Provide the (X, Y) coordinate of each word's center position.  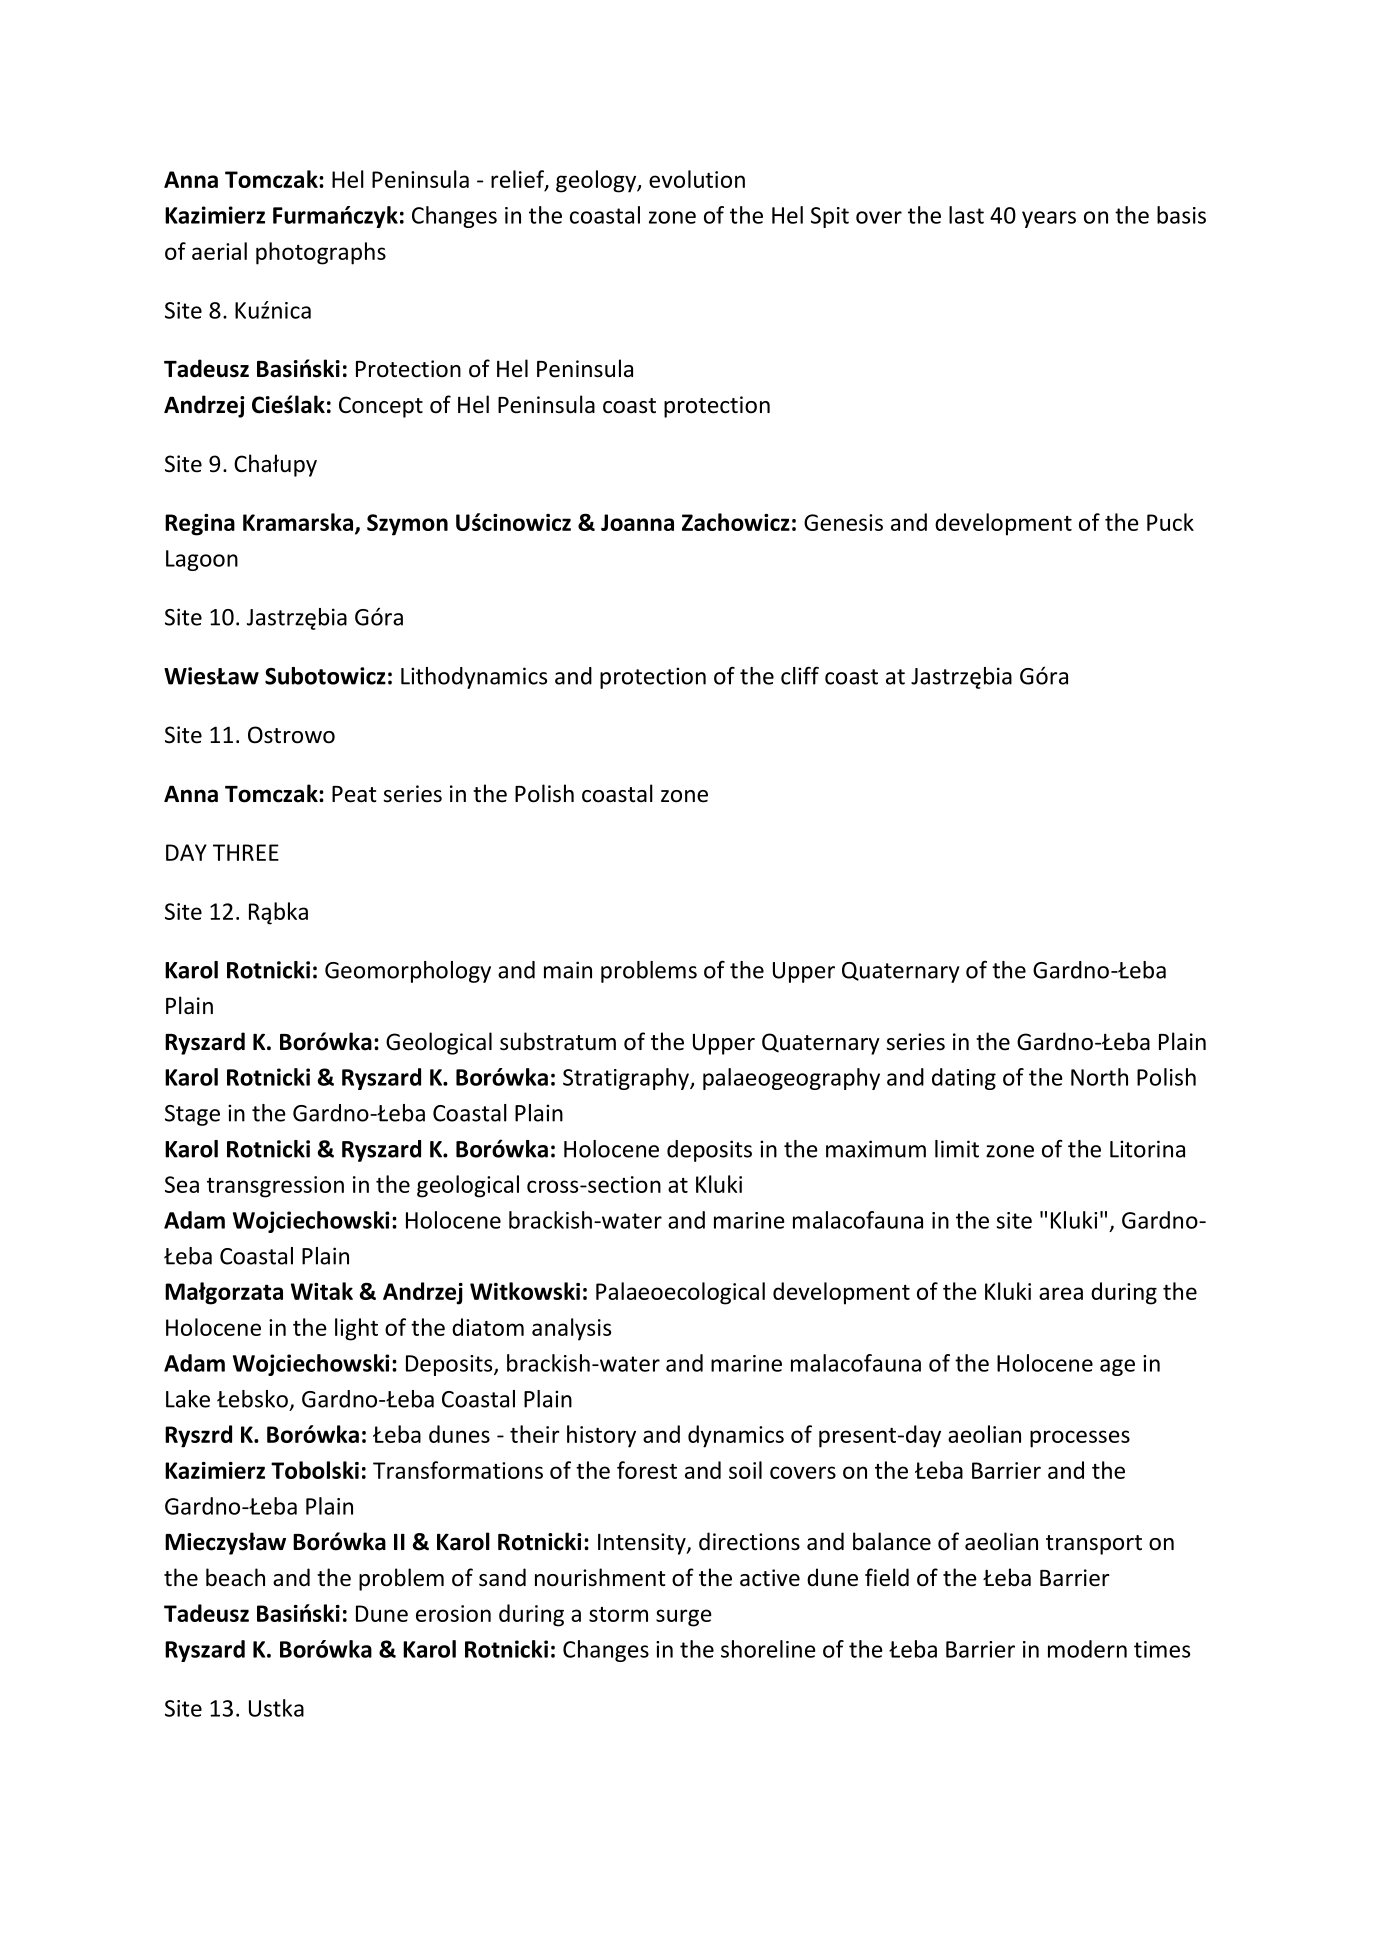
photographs (321, 253)
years (1049, 219)
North (1099, 1077)
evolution (697, 179)
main (568, 970)
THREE (246, 852)
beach (235, 1577)
